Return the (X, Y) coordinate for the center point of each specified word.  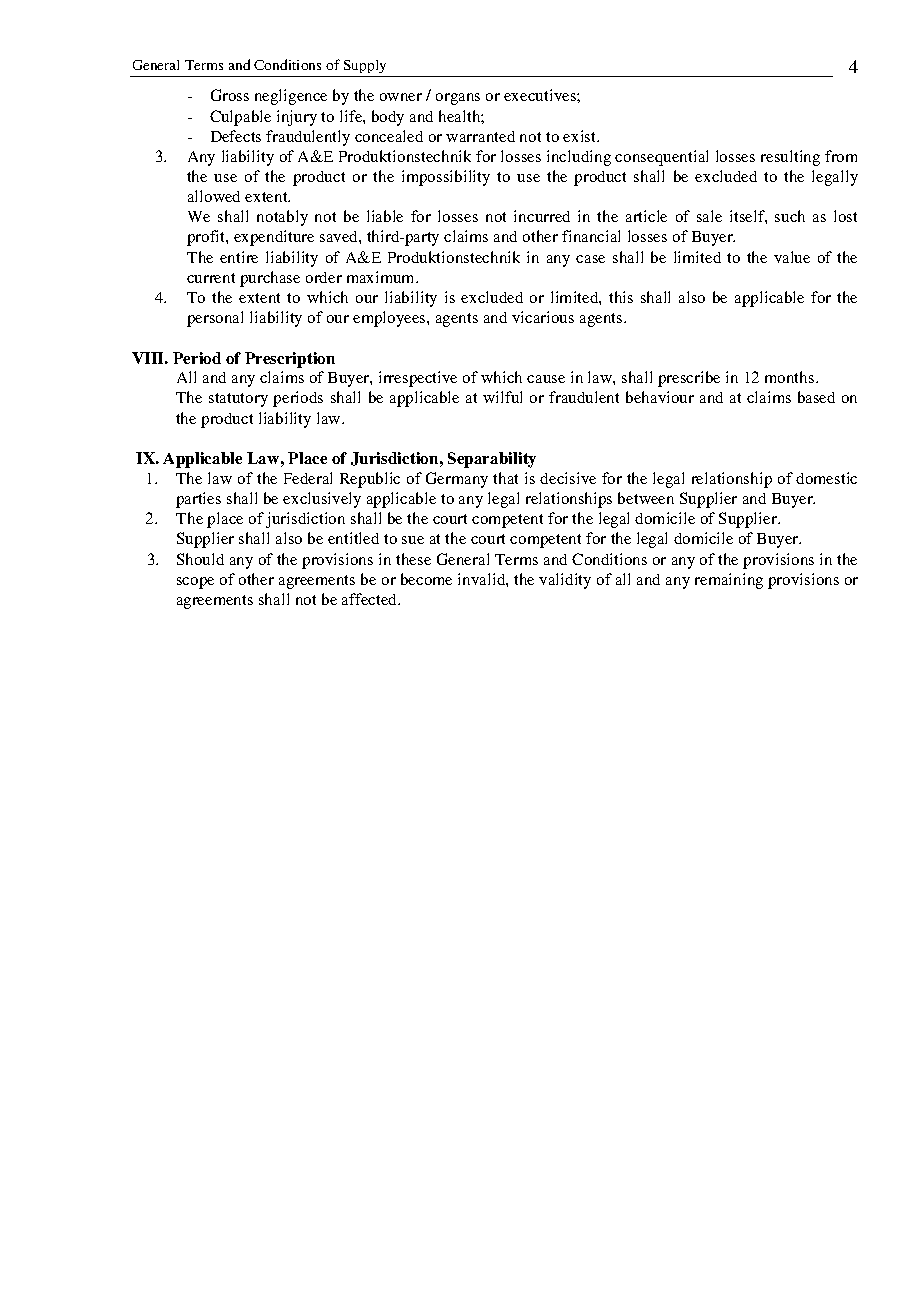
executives (541, 95)
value (792, 257)
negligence (291, 97)
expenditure (274, 238)
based (816, 397)
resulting (790, 158)
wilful (502, 397)
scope (195, 583)
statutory (238, 400)
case (590, 259)
